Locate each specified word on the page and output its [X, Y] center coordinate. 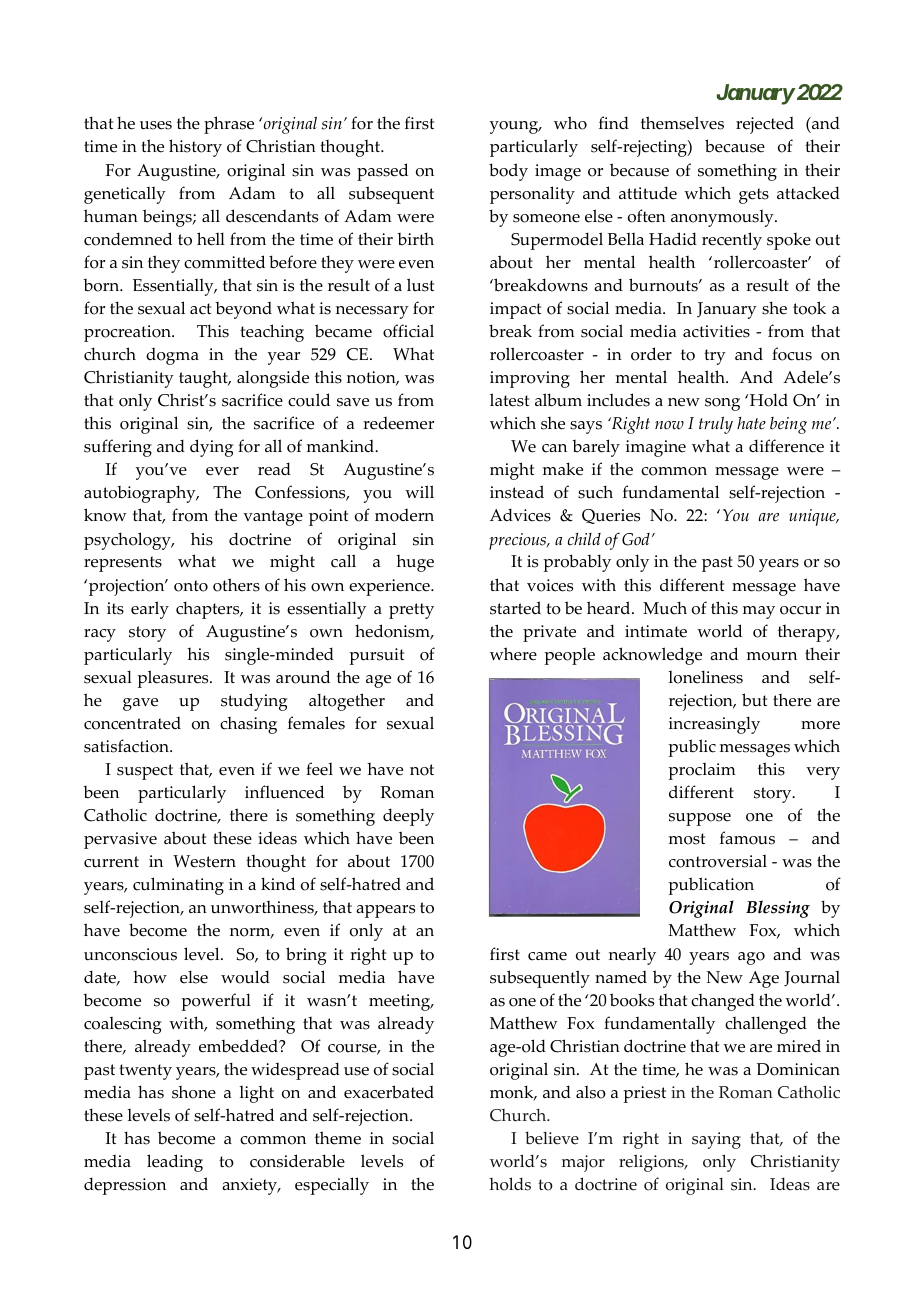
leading [175, 1163]
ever [222, 471]
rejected [765, 125]
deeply [408, 817]
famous [747, 838]
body [508, 172]
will [419, 491]
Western [204, 861]
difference [786, 446]
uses [156, 125]
